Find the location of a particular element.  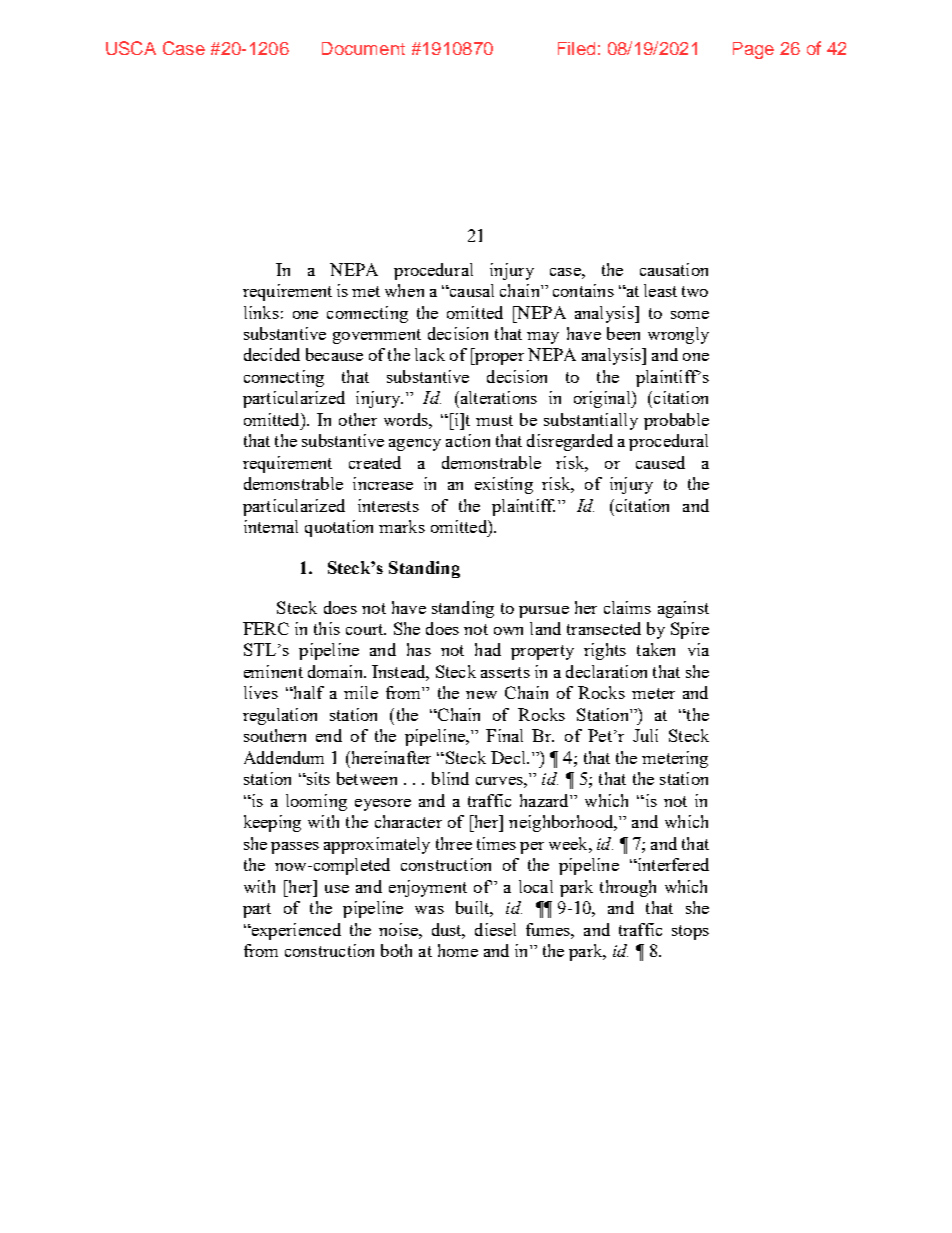

Juli is located at coordinates (645, 735).
